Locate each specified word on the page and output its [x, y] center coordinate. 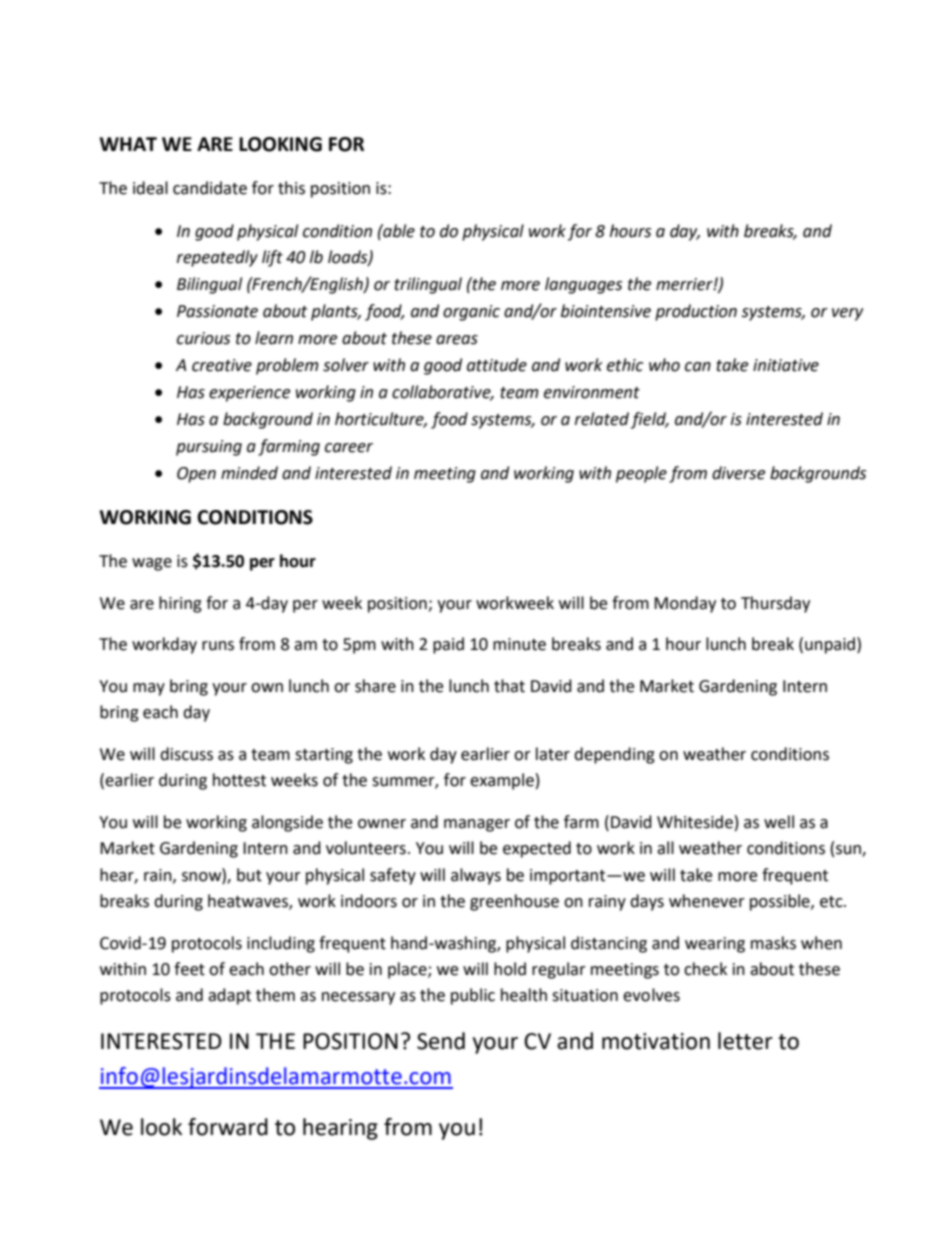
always [476, 876]
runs [218, 646]
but [249, 875]
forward [228, 1127]
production [696, 312]
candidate [210, 188]
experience [249, 394]
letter [745, 1041]
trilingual [428, 285]
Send [441, 1041]
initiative [786, 365]
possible [781, 902]
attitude [497, 365]
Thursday [775, 604]
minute [519, 644]
